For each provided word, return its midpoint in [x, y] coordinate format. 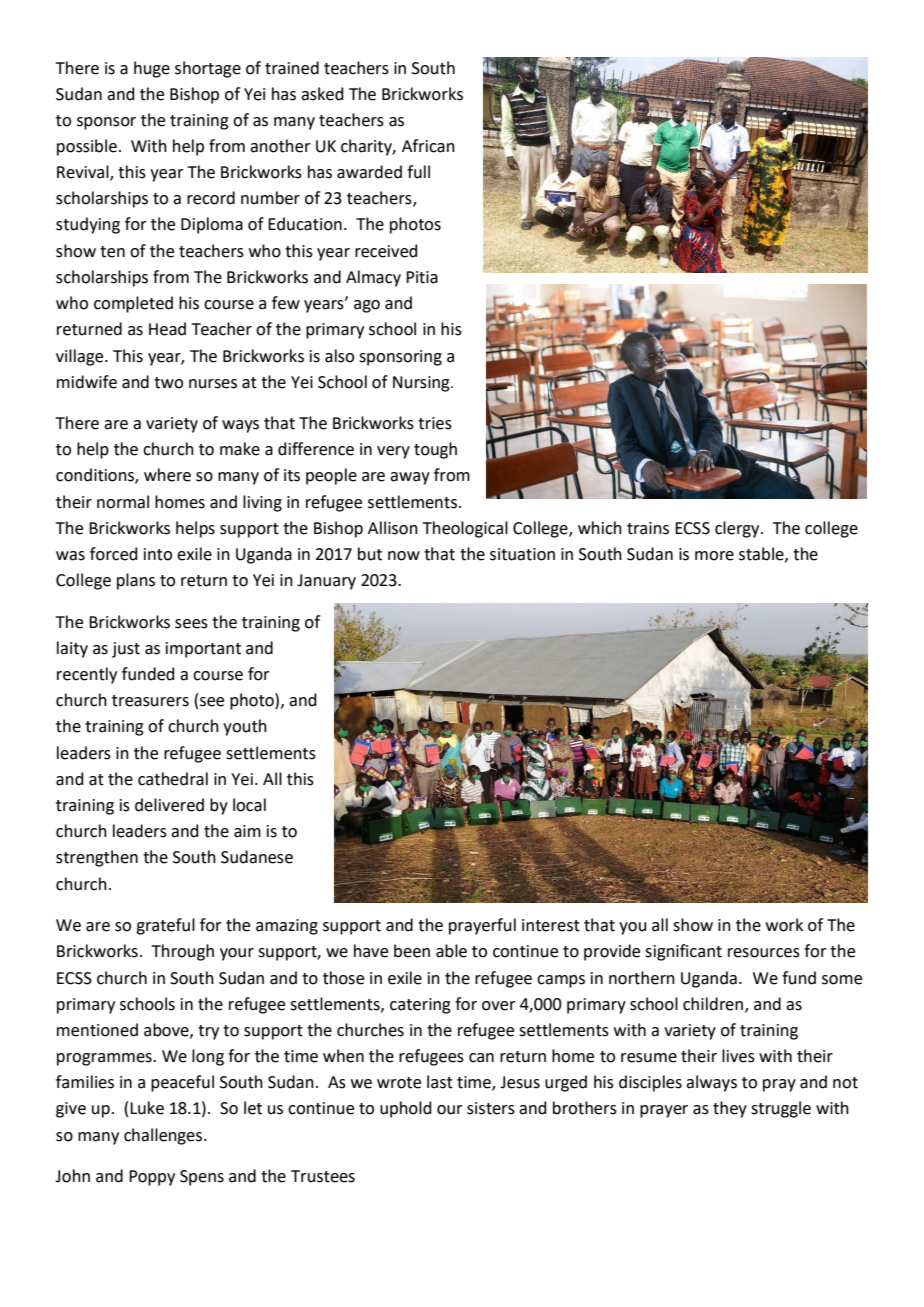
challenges [164, 1136]
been [412, 951]
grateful [165, 926]
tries [435, 423]
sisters [491, 1108]
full [418, 172]
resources [764, 953]
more [714, 556]
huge [152, 69]
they [730, 1109]
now [404, 556]
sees [191, 624]
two [168, 383]
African [428, 146]
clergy [738, 529]
